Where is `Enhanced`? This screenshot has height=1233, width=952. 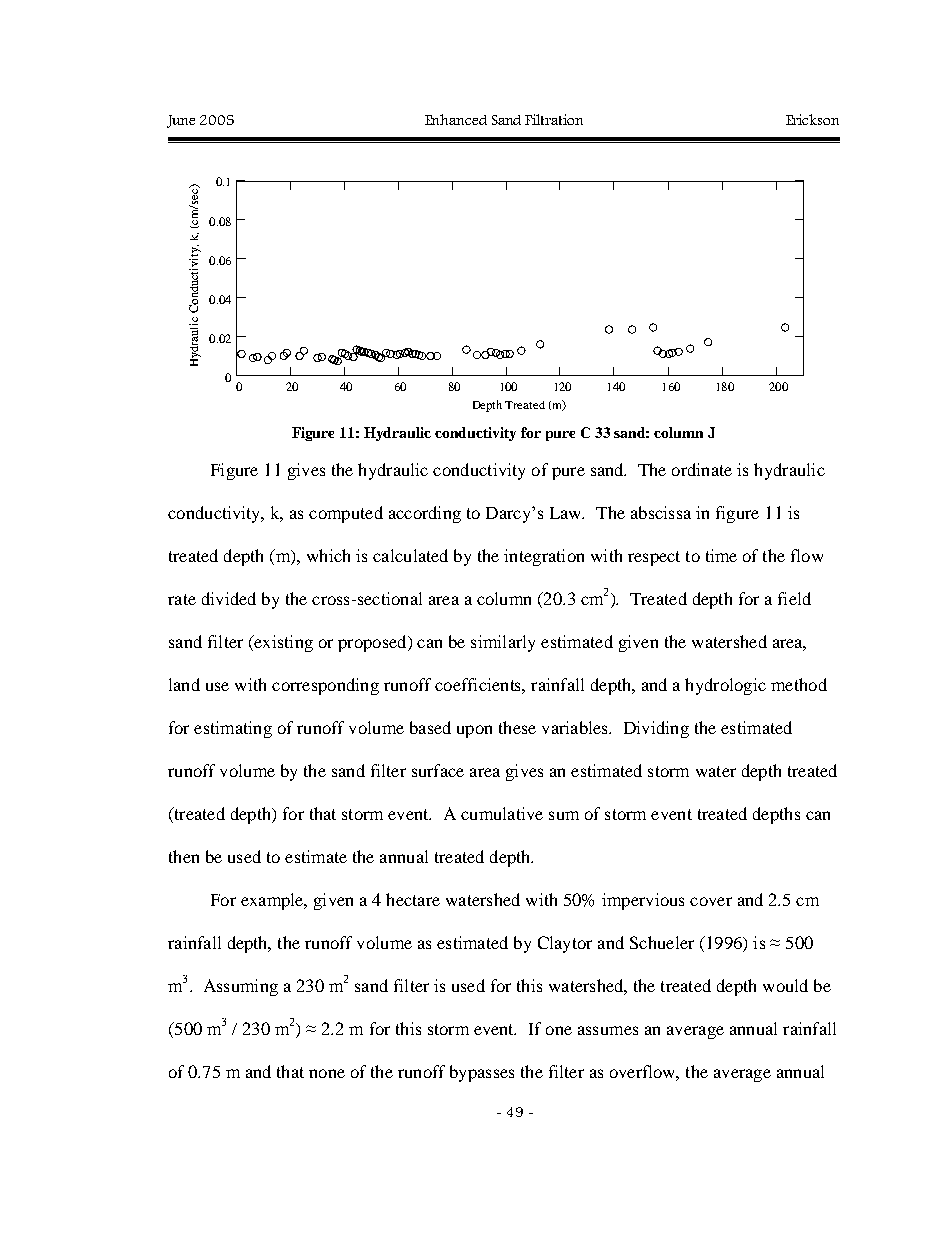
Enhanced is located at coordinates (456, 119).
